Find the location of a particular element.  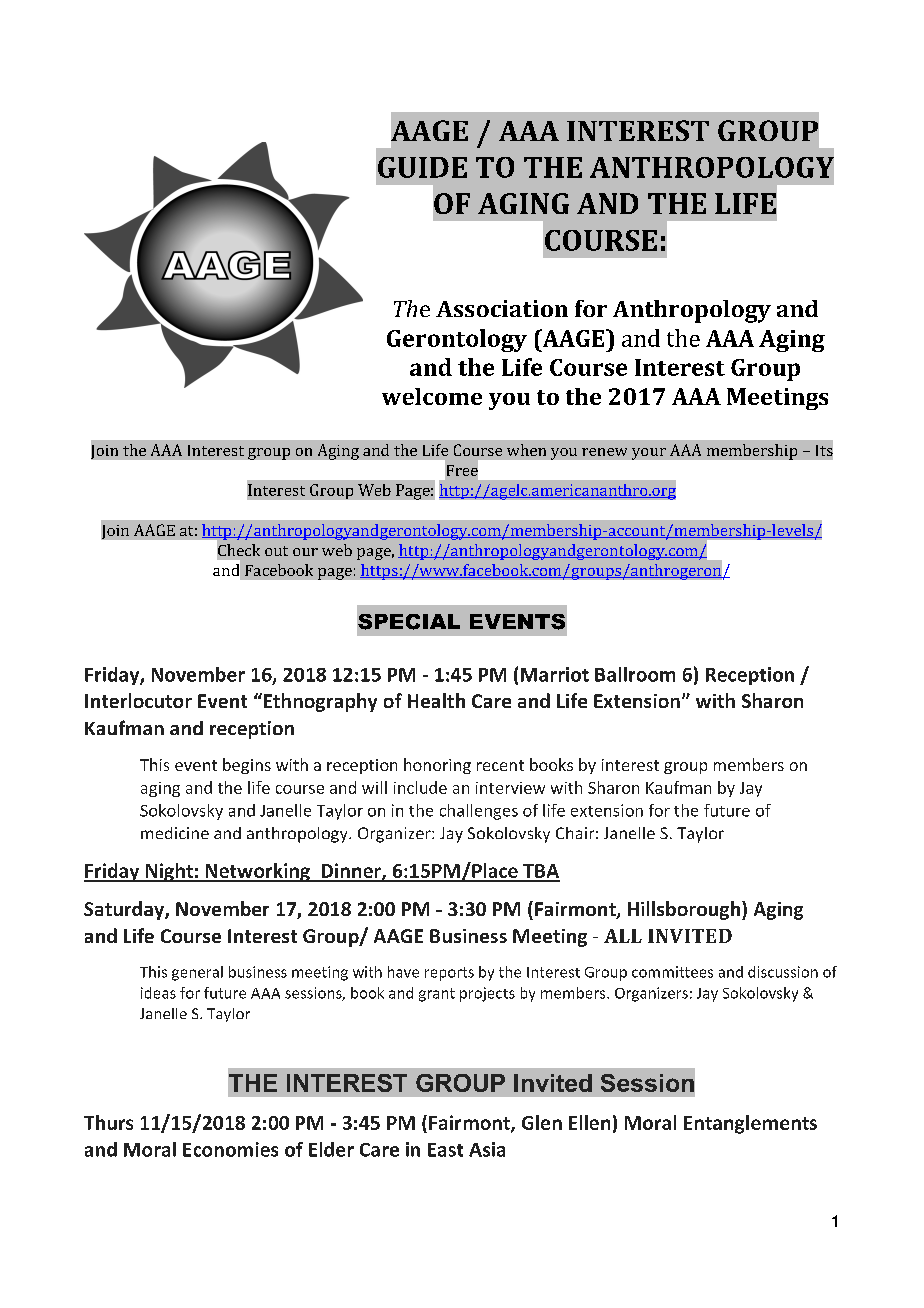

Ballroom is located at coordinates (635, 674).
